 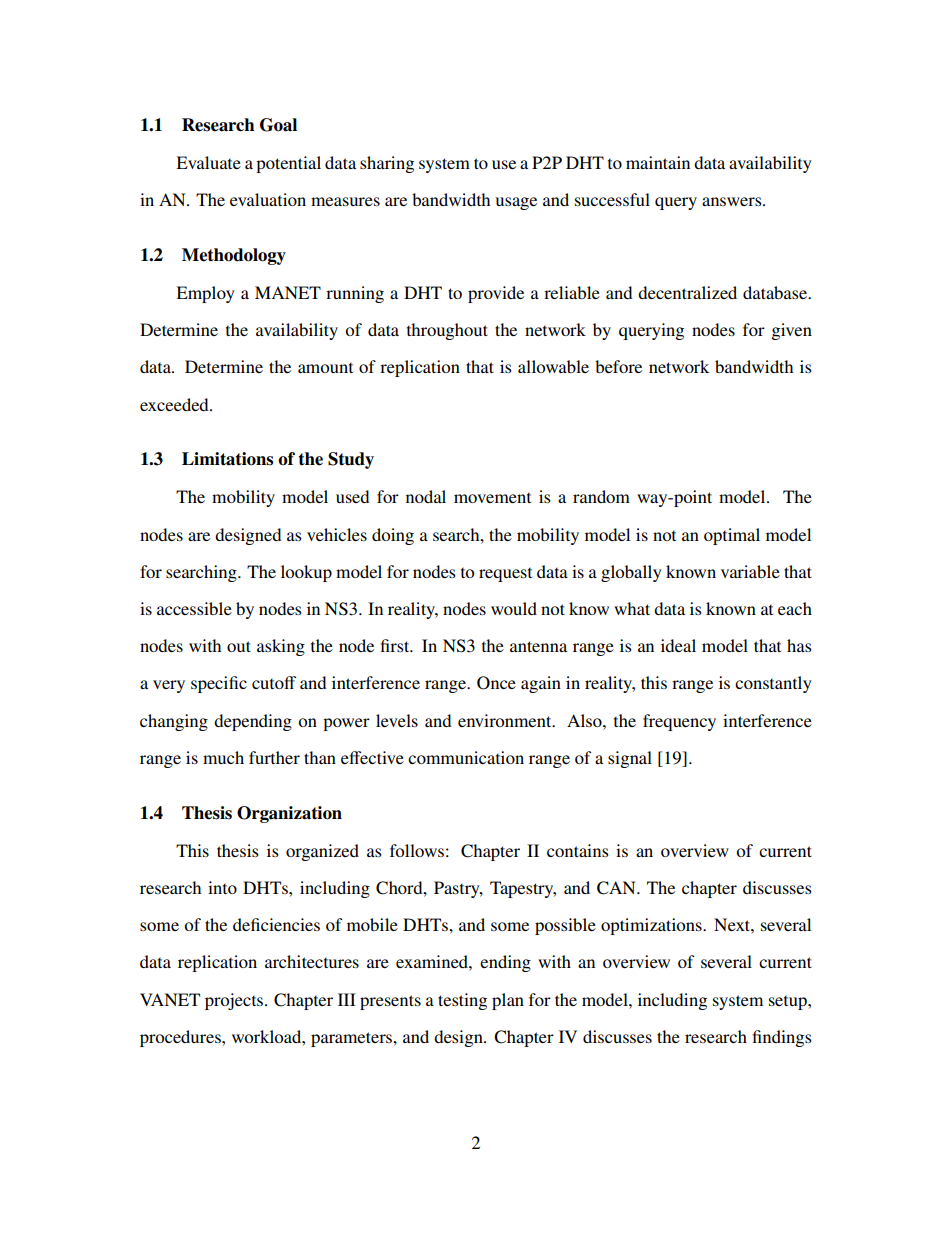 I want to click on maintain, so click(x=658, y=162).
